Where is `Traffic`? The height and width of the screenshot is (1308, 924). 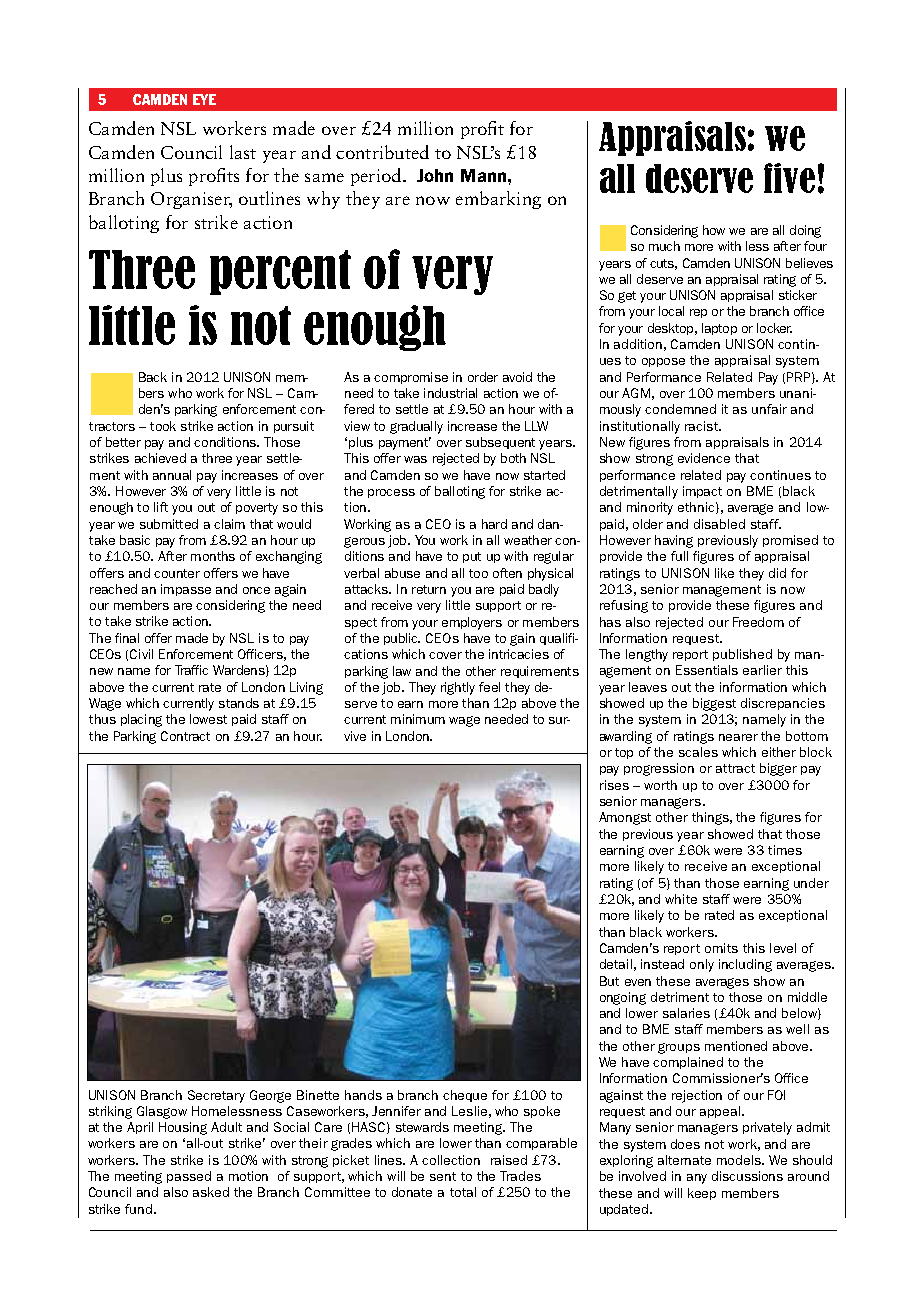
Traffic is located at coordinates (191, 670).
